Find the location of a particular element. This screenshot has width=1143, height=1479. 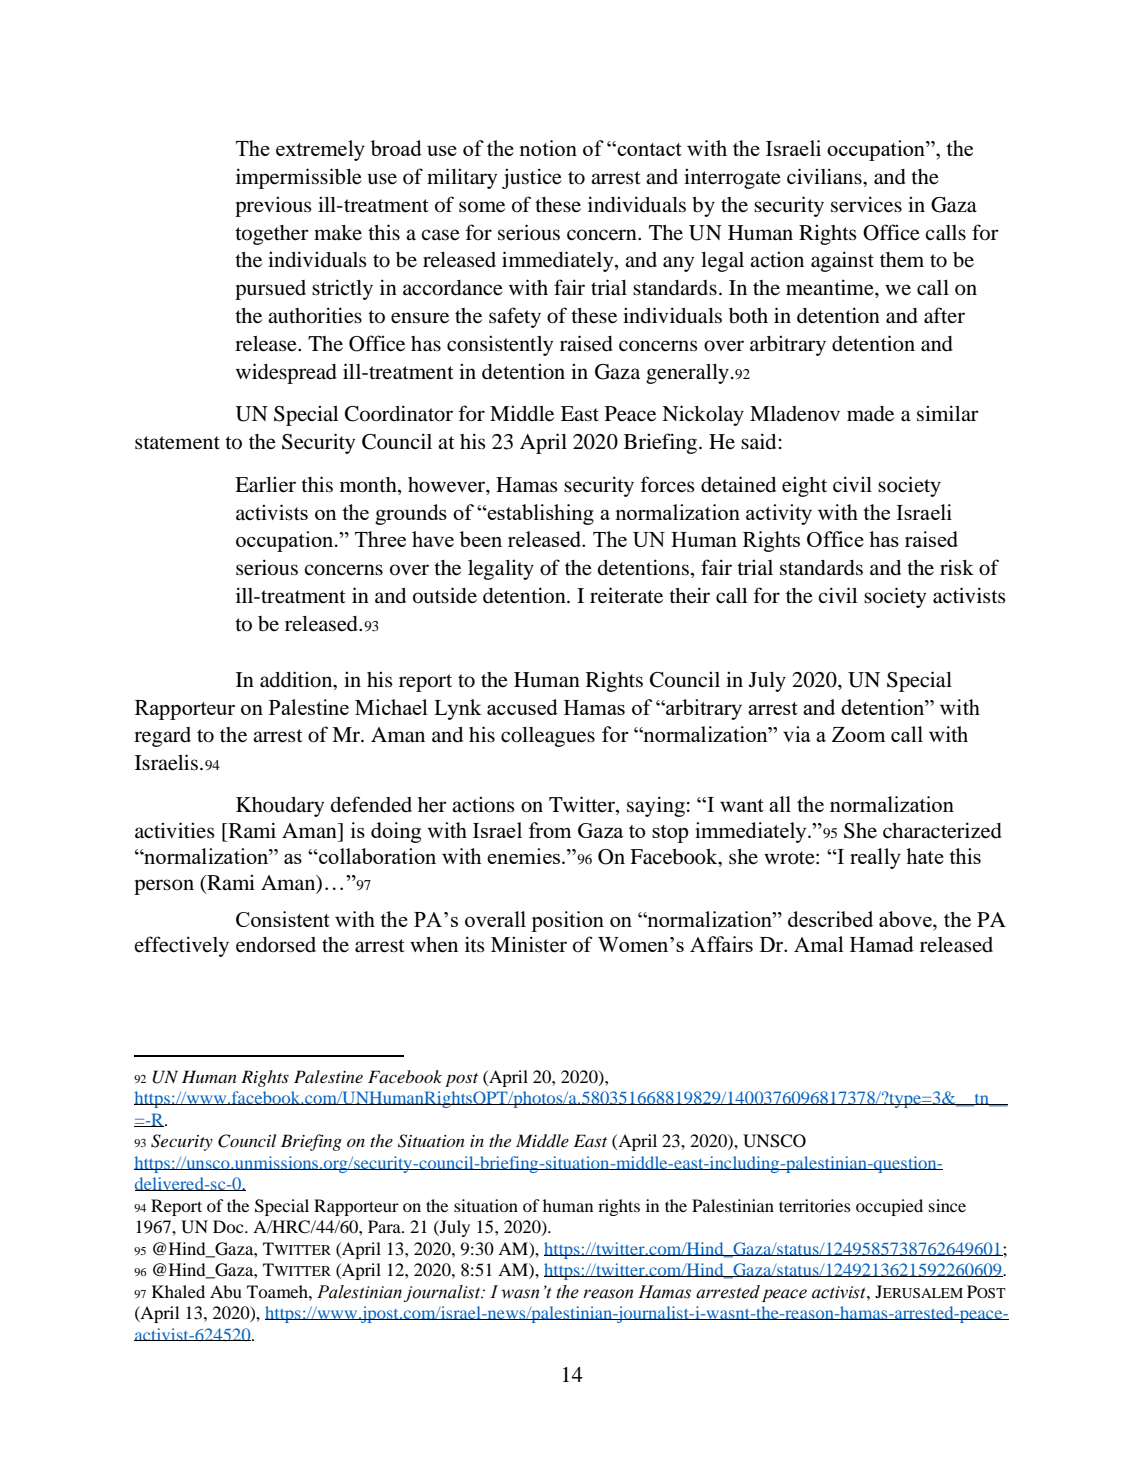

activity is located at coordinates (779, 514).
